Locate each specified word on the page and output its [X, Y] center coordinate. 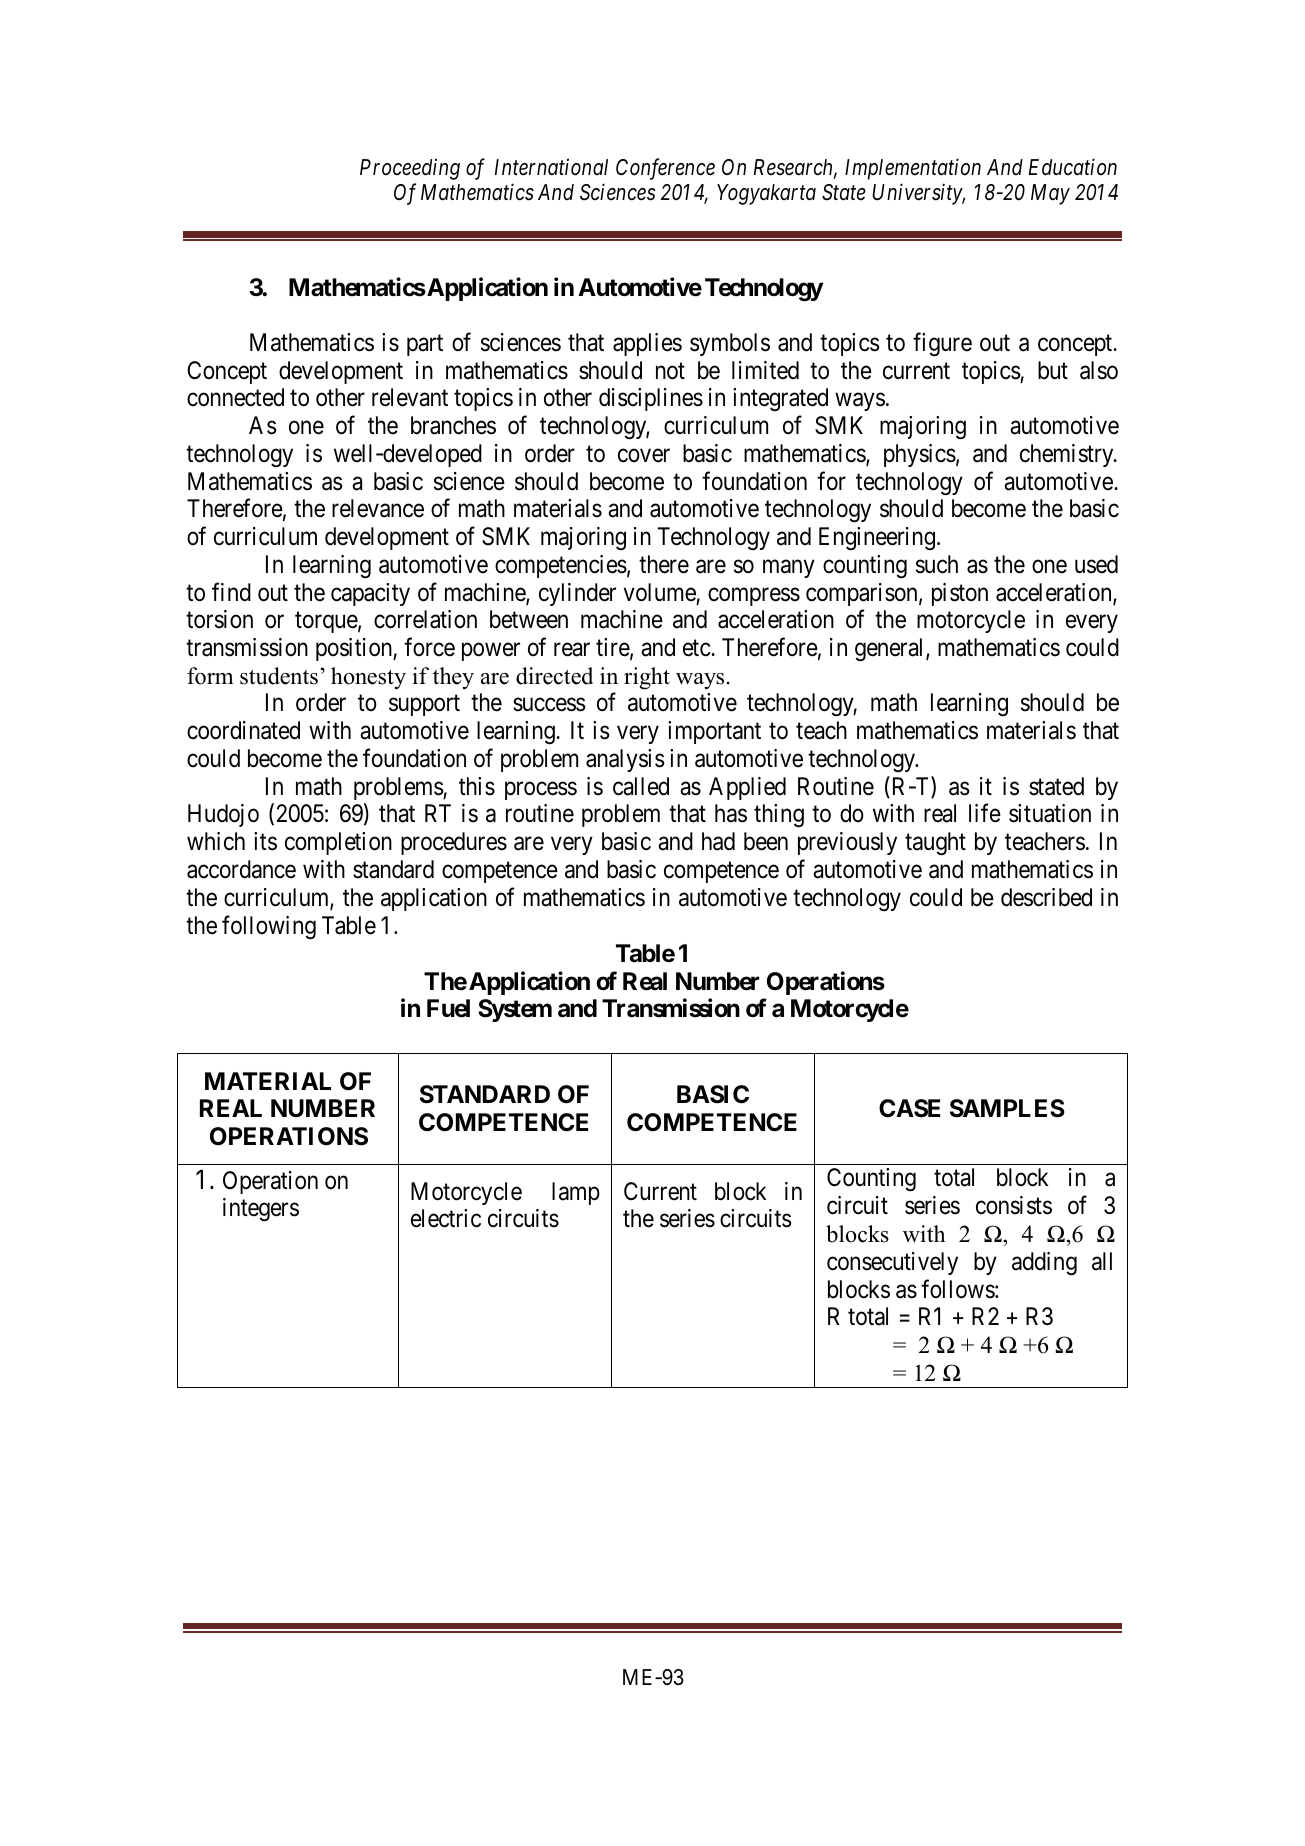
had [718, 841]
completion [338, 843]
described [1046, 897]
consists [1014, 1205]
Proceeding [410, 169]
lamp [576, 1193]
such [937, 564]
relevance [378, 508]
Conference [665, 169]
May [1050, 194]
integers [261, 1210]
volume [660, 592]
